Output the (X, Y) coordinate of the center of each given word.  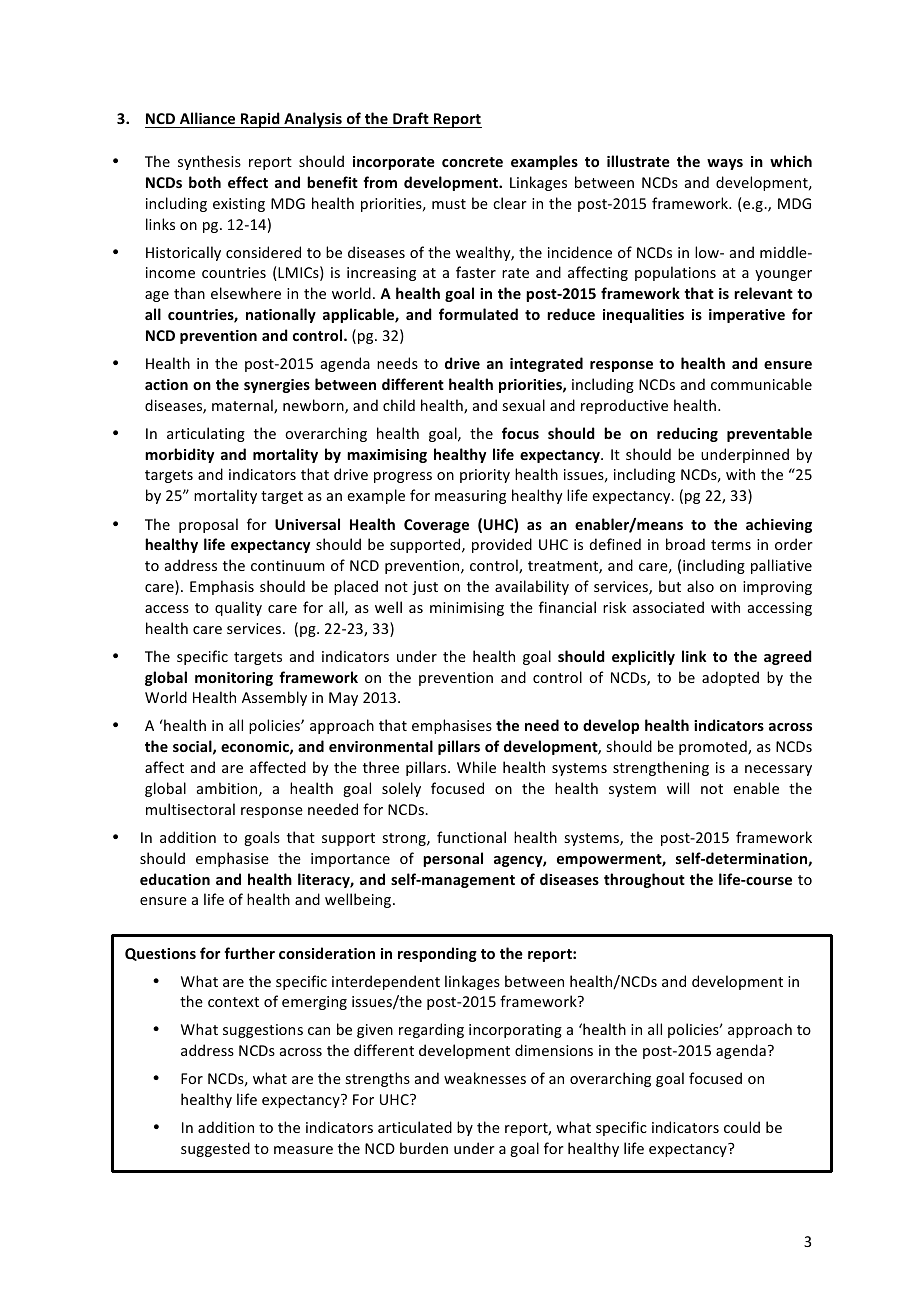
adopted (730, 678)
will (678, 788)
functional (471, 837)
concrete (472, 162)
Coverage (436, 526)
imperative (747, 316)
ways (725, 164)
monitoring (234, 679)
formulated (478, 314)
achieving (779, 525)
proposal (208, 525)
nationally (281, 315)
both (205, 182)
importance (350, 860)
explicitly (643, 657)
